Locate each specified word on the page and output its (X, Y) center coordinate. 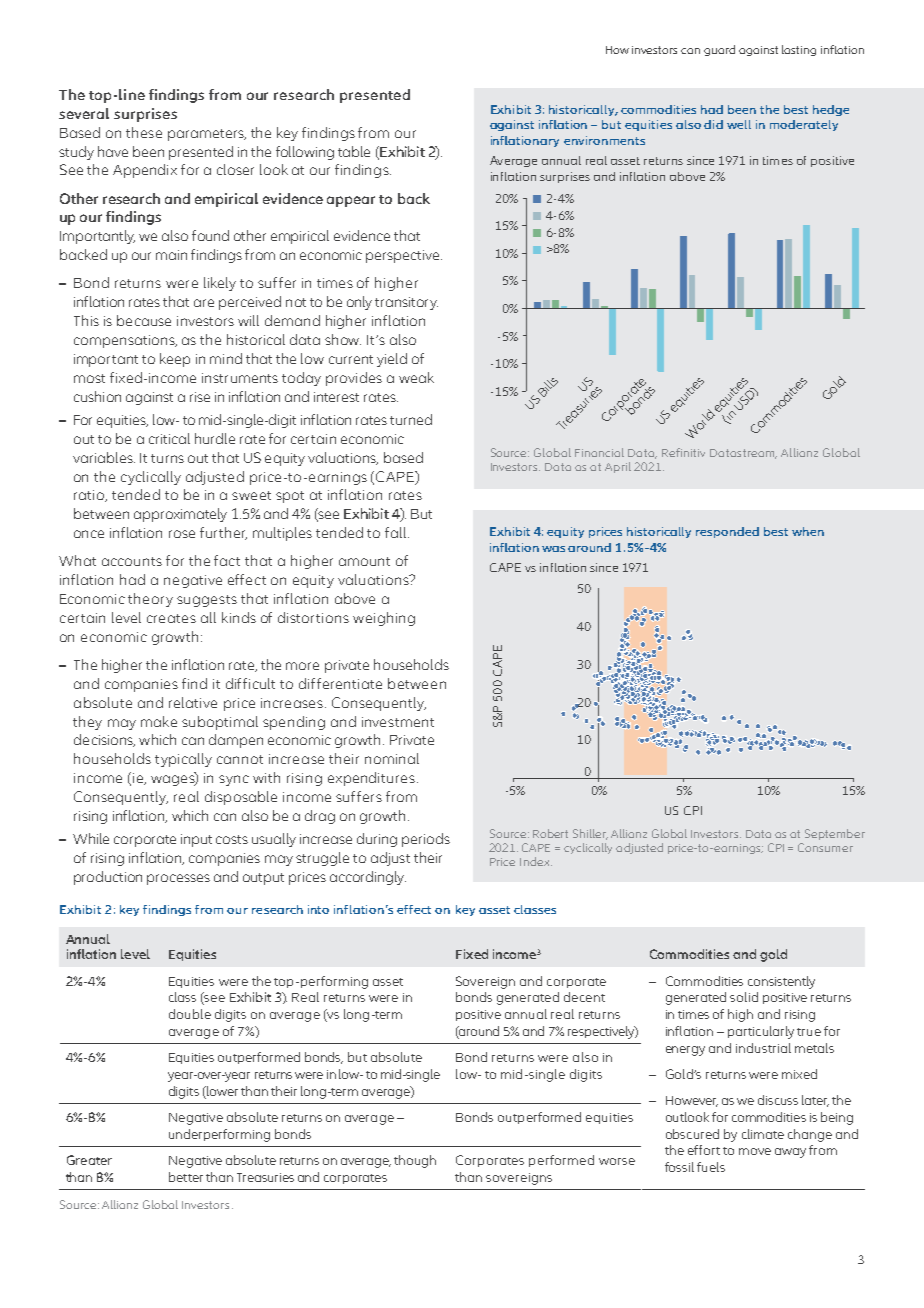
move (755, 1151)
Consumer (825, 847)
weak (416, 377)
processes (178, 879)
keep (175, 360)
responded (727, 532)
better (186, 1177)
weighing (384, 619)
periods (426, 840)
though (415, 1161)
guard (719, 50)
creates (171, 618)
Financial (599, 452)
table (354, 151)
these (144, 132)
